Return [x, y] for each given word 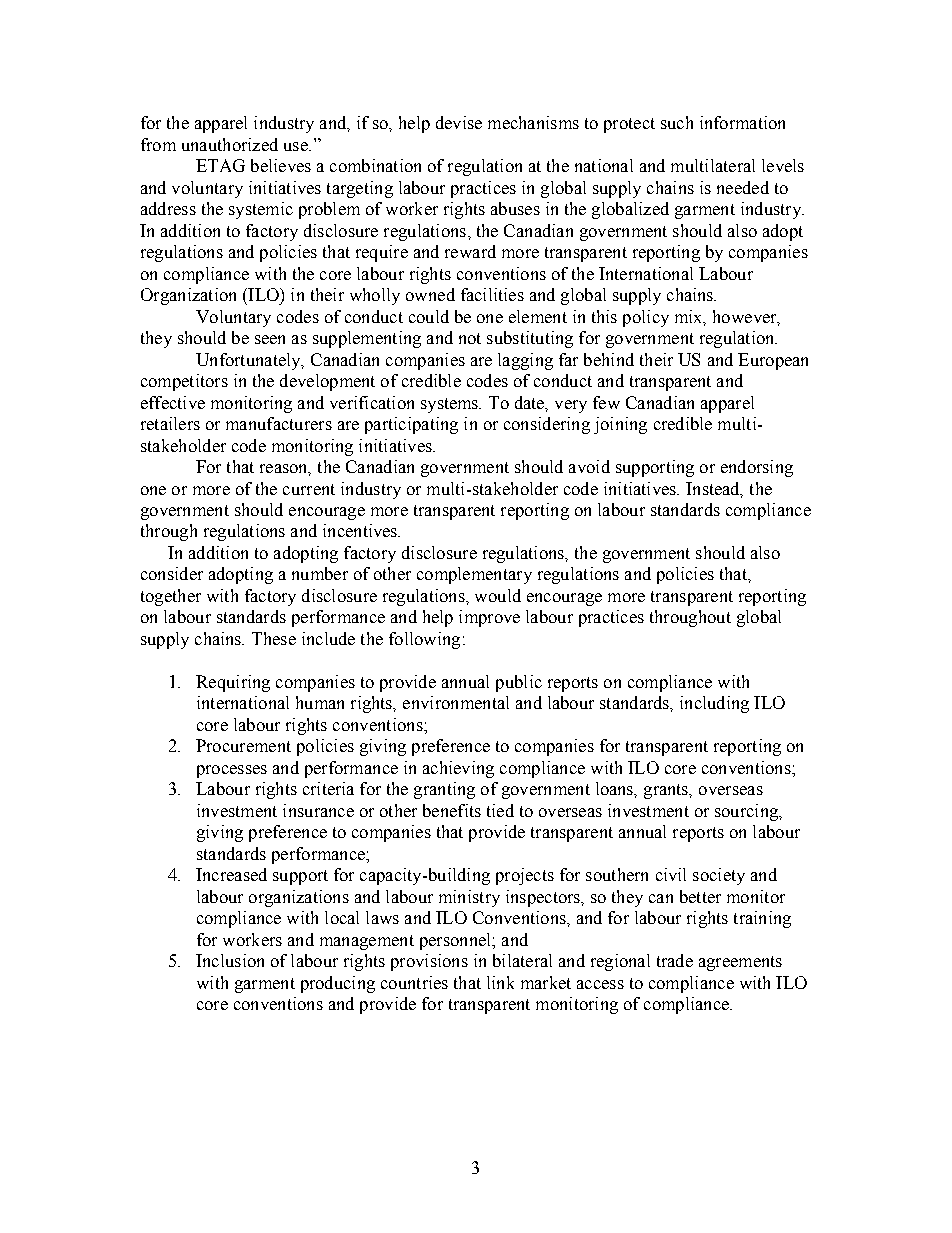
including [714, 704]
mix [690, 317]
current [309, 489]
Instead [714, 489]
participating [411, 425]
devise [459, 122]
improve [489, 618]
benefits [452, 810]
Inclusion [230, 960]
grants [667, 791]
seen [270, 339]
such [677, 122]
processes [232, 771]
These [274, 638]
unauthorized [230, 144]
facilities [492, 294]
